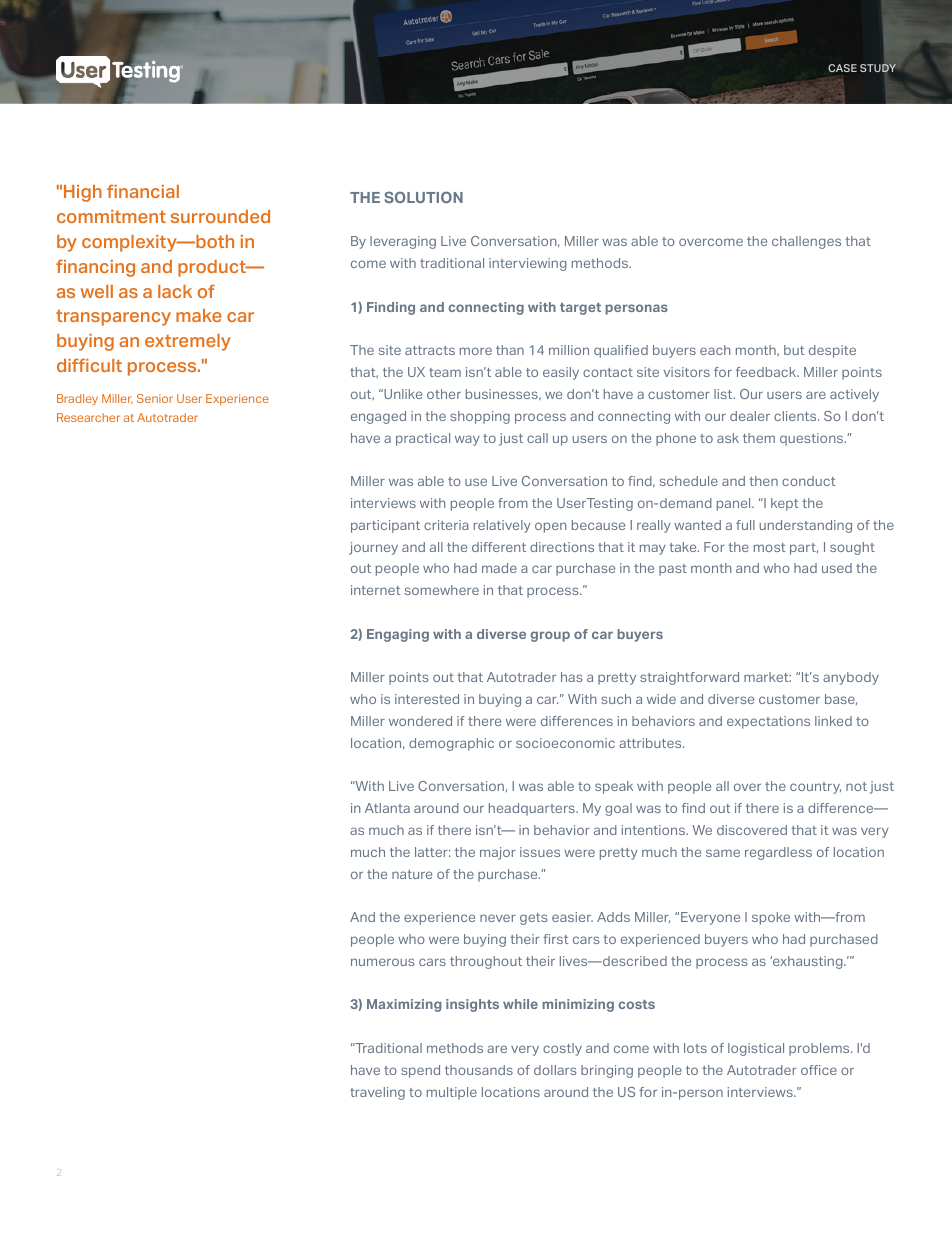 The image size is (952, 1233). What do you see at coordinates (750, 416) in the page?
I see `dealer` at bounding box center [750, 416].
